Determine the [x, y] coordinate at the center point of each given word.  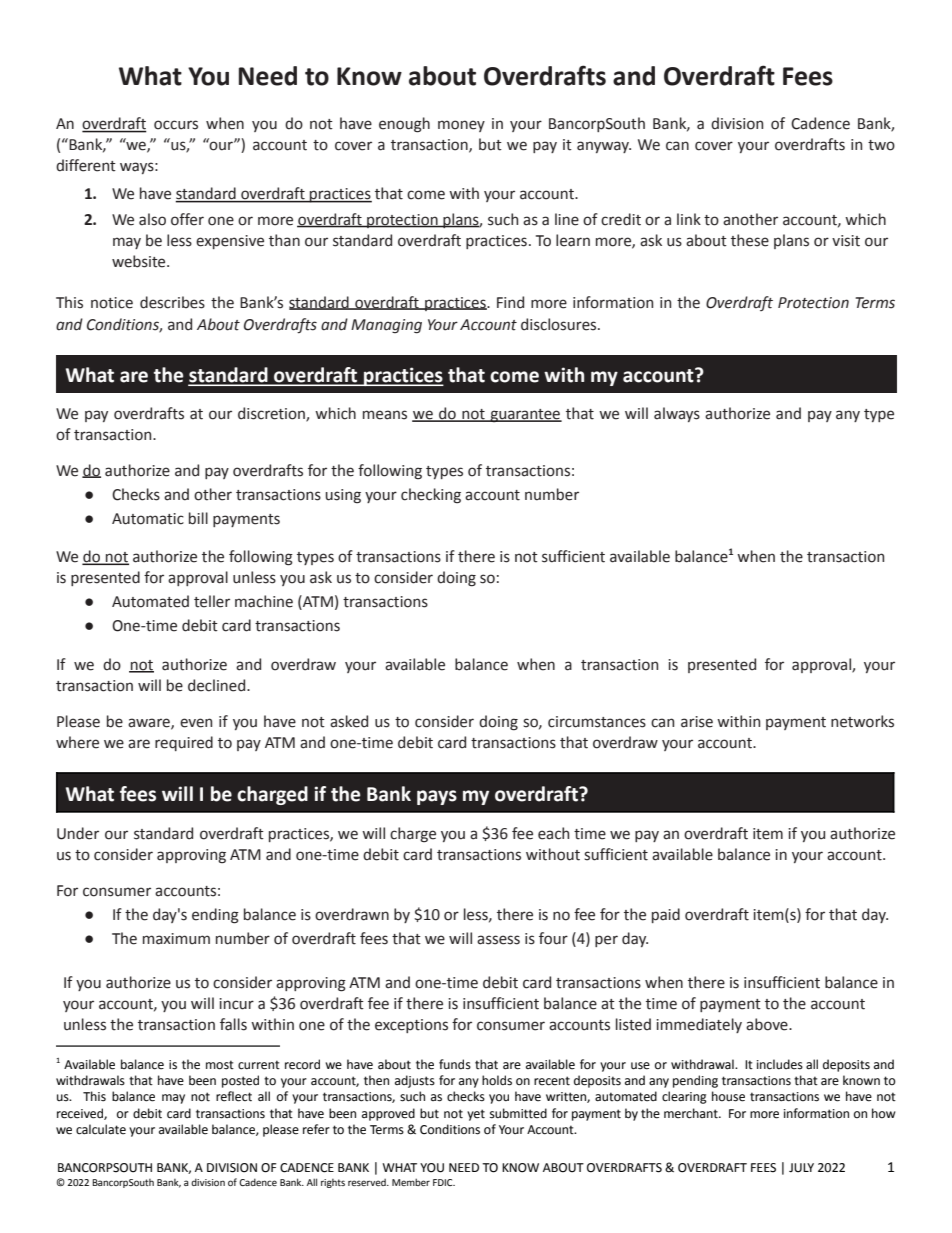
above [768, 1024]
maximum [176, 939]
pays [437, 797]
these [750, 240]
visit [846, 241]
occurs [176, 125]
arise [697, 722]
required [184, 743]
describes [172, 302]
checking [431, 496]
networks [862, 721]
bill [198, 518]
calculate [101, 1129]
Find [510, 302]
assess [498, 940]
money [461, 126]
